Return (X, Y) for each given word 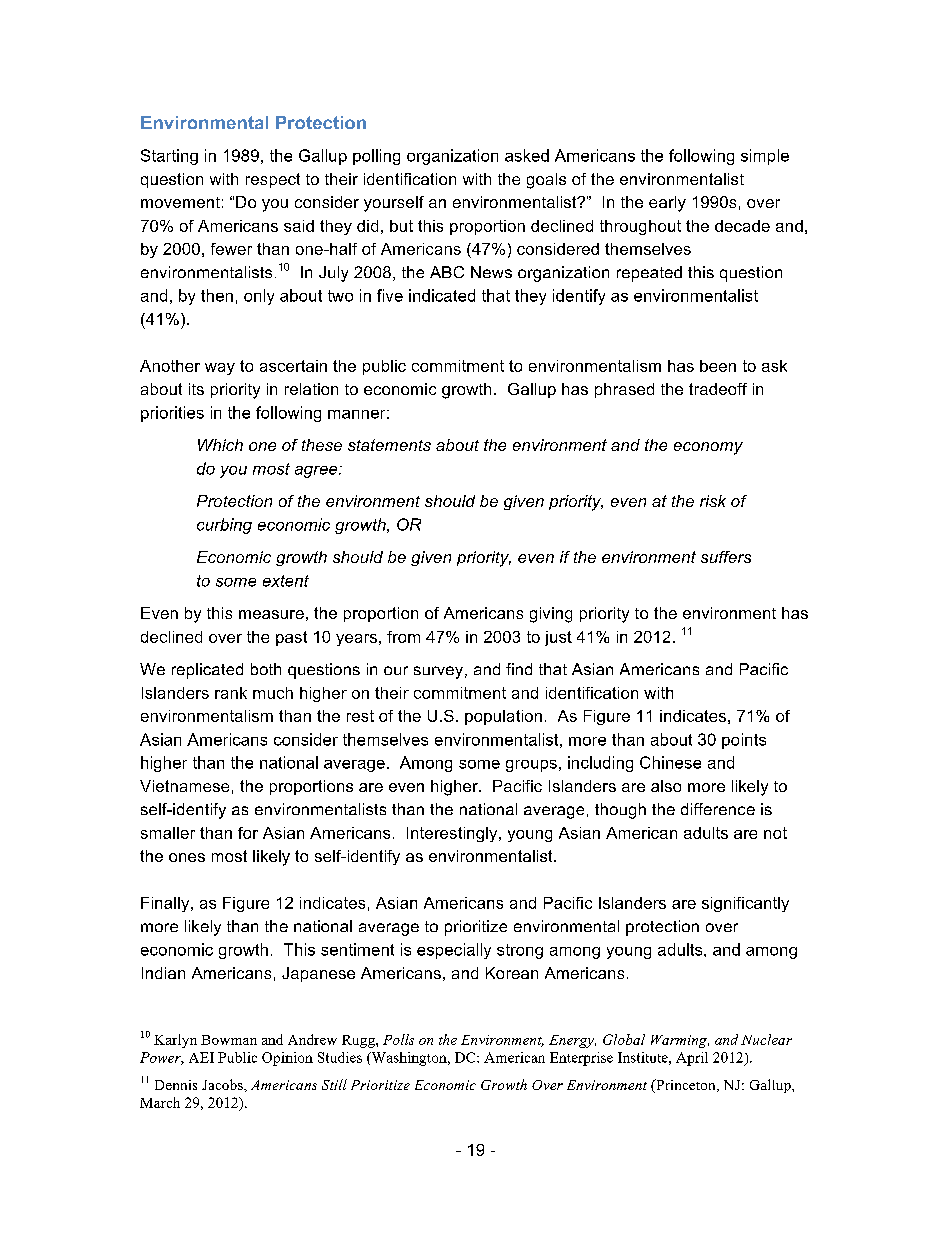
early (667, 204)
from (403, 637)
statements (389, 445)
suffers (726, 557)
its (196, 389)
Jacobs (223, 1084)
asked (527, 155)
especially (454, 951)
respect (273, 180)
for (248, 833)
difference (718, 809)
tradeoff (718, 389)
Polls (398, 1039)
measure (271, 614)
